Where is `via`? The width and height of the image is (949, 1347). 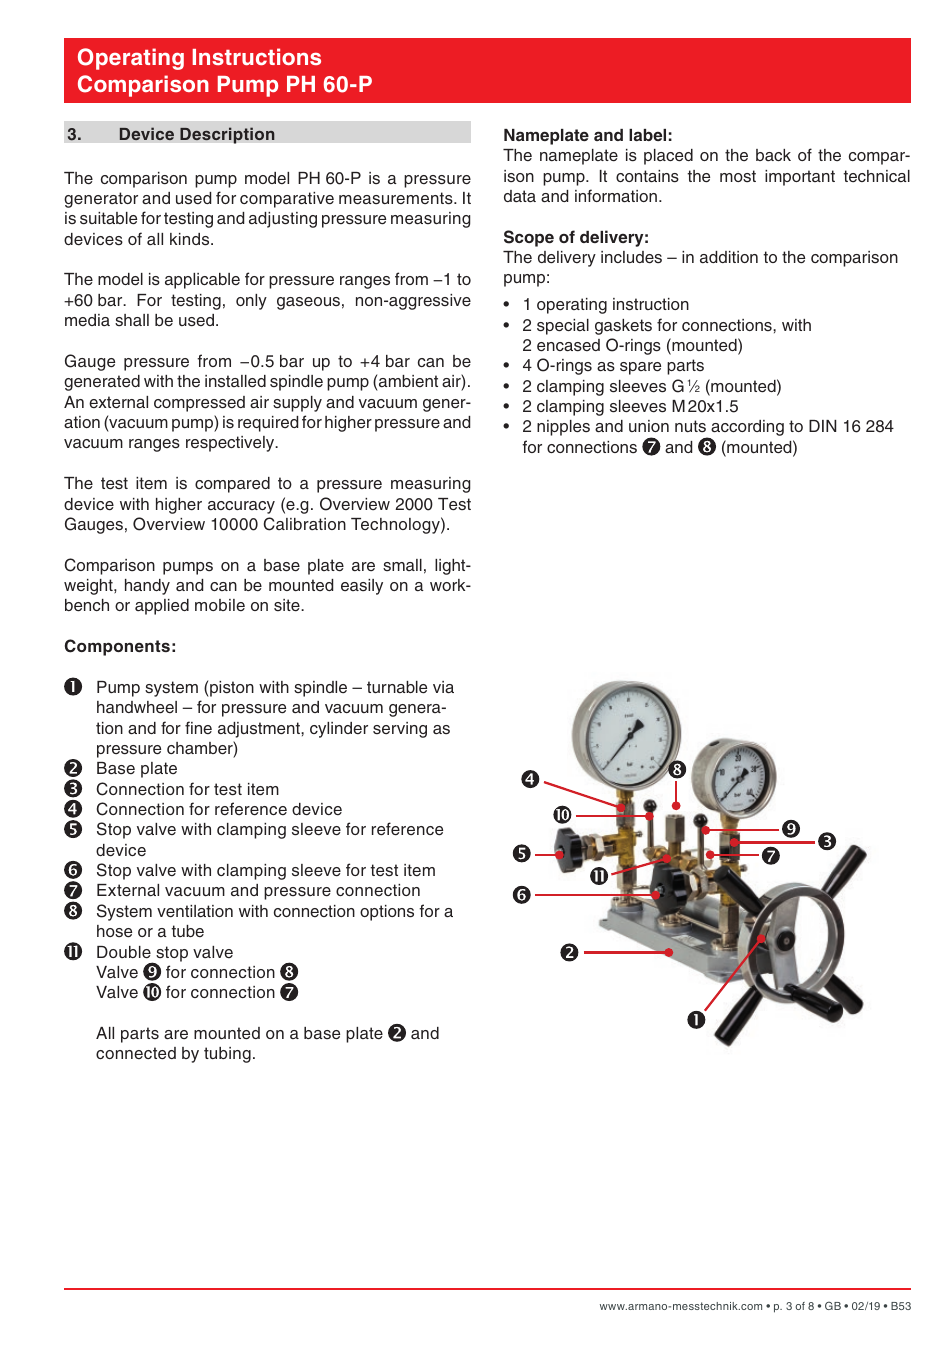 via is located at coordinates (443, 687).
